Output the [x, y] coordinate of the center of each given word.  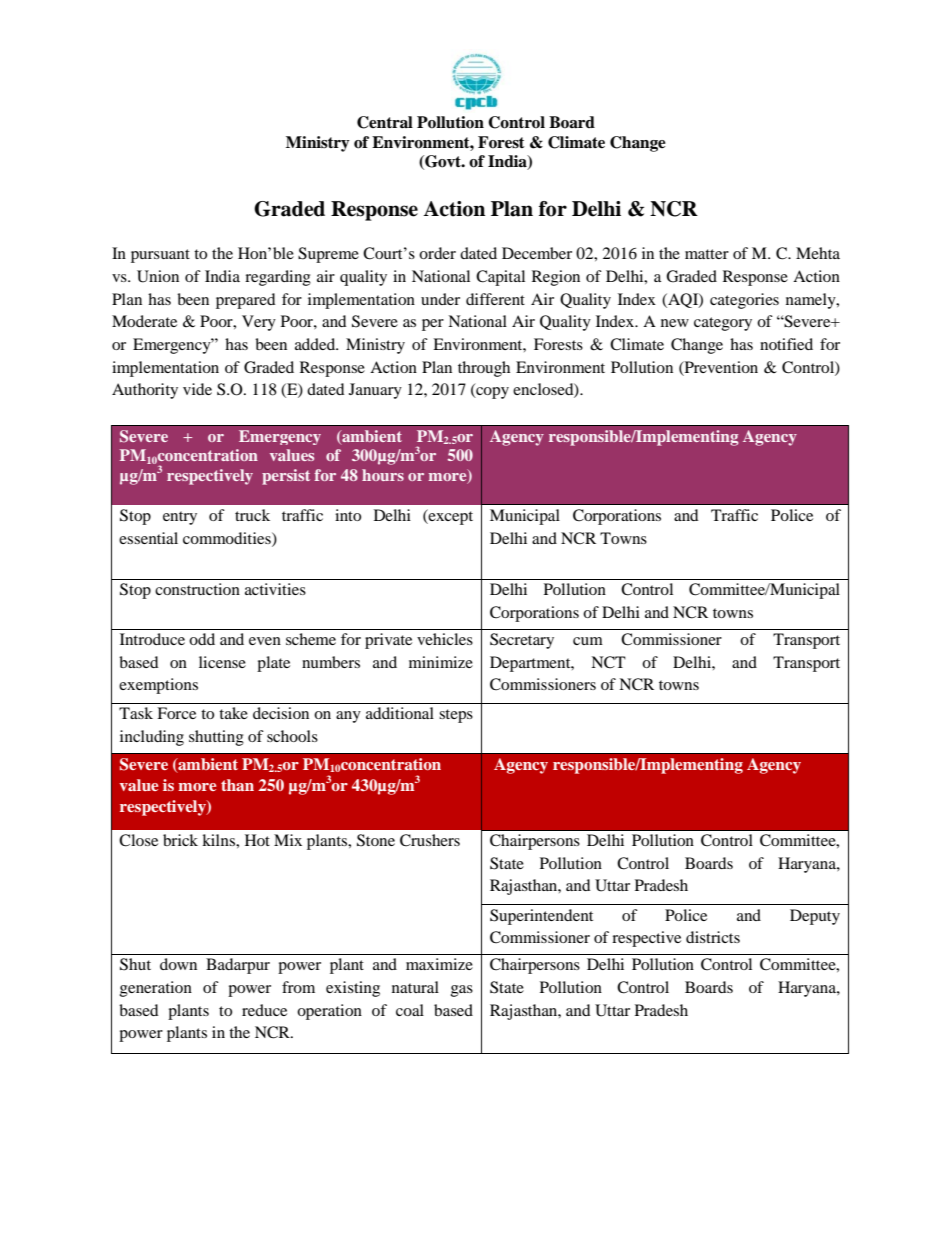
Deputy [815, 917]
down [178, 964]
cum [588, 641]
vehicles [445, 639]
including [152, 738]
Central [385, 122]
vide [197, 389]
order [437, 253]
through [484, 369]
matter [707, 254]
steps [456, 716]
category [723, 324]
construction [197, 589]
